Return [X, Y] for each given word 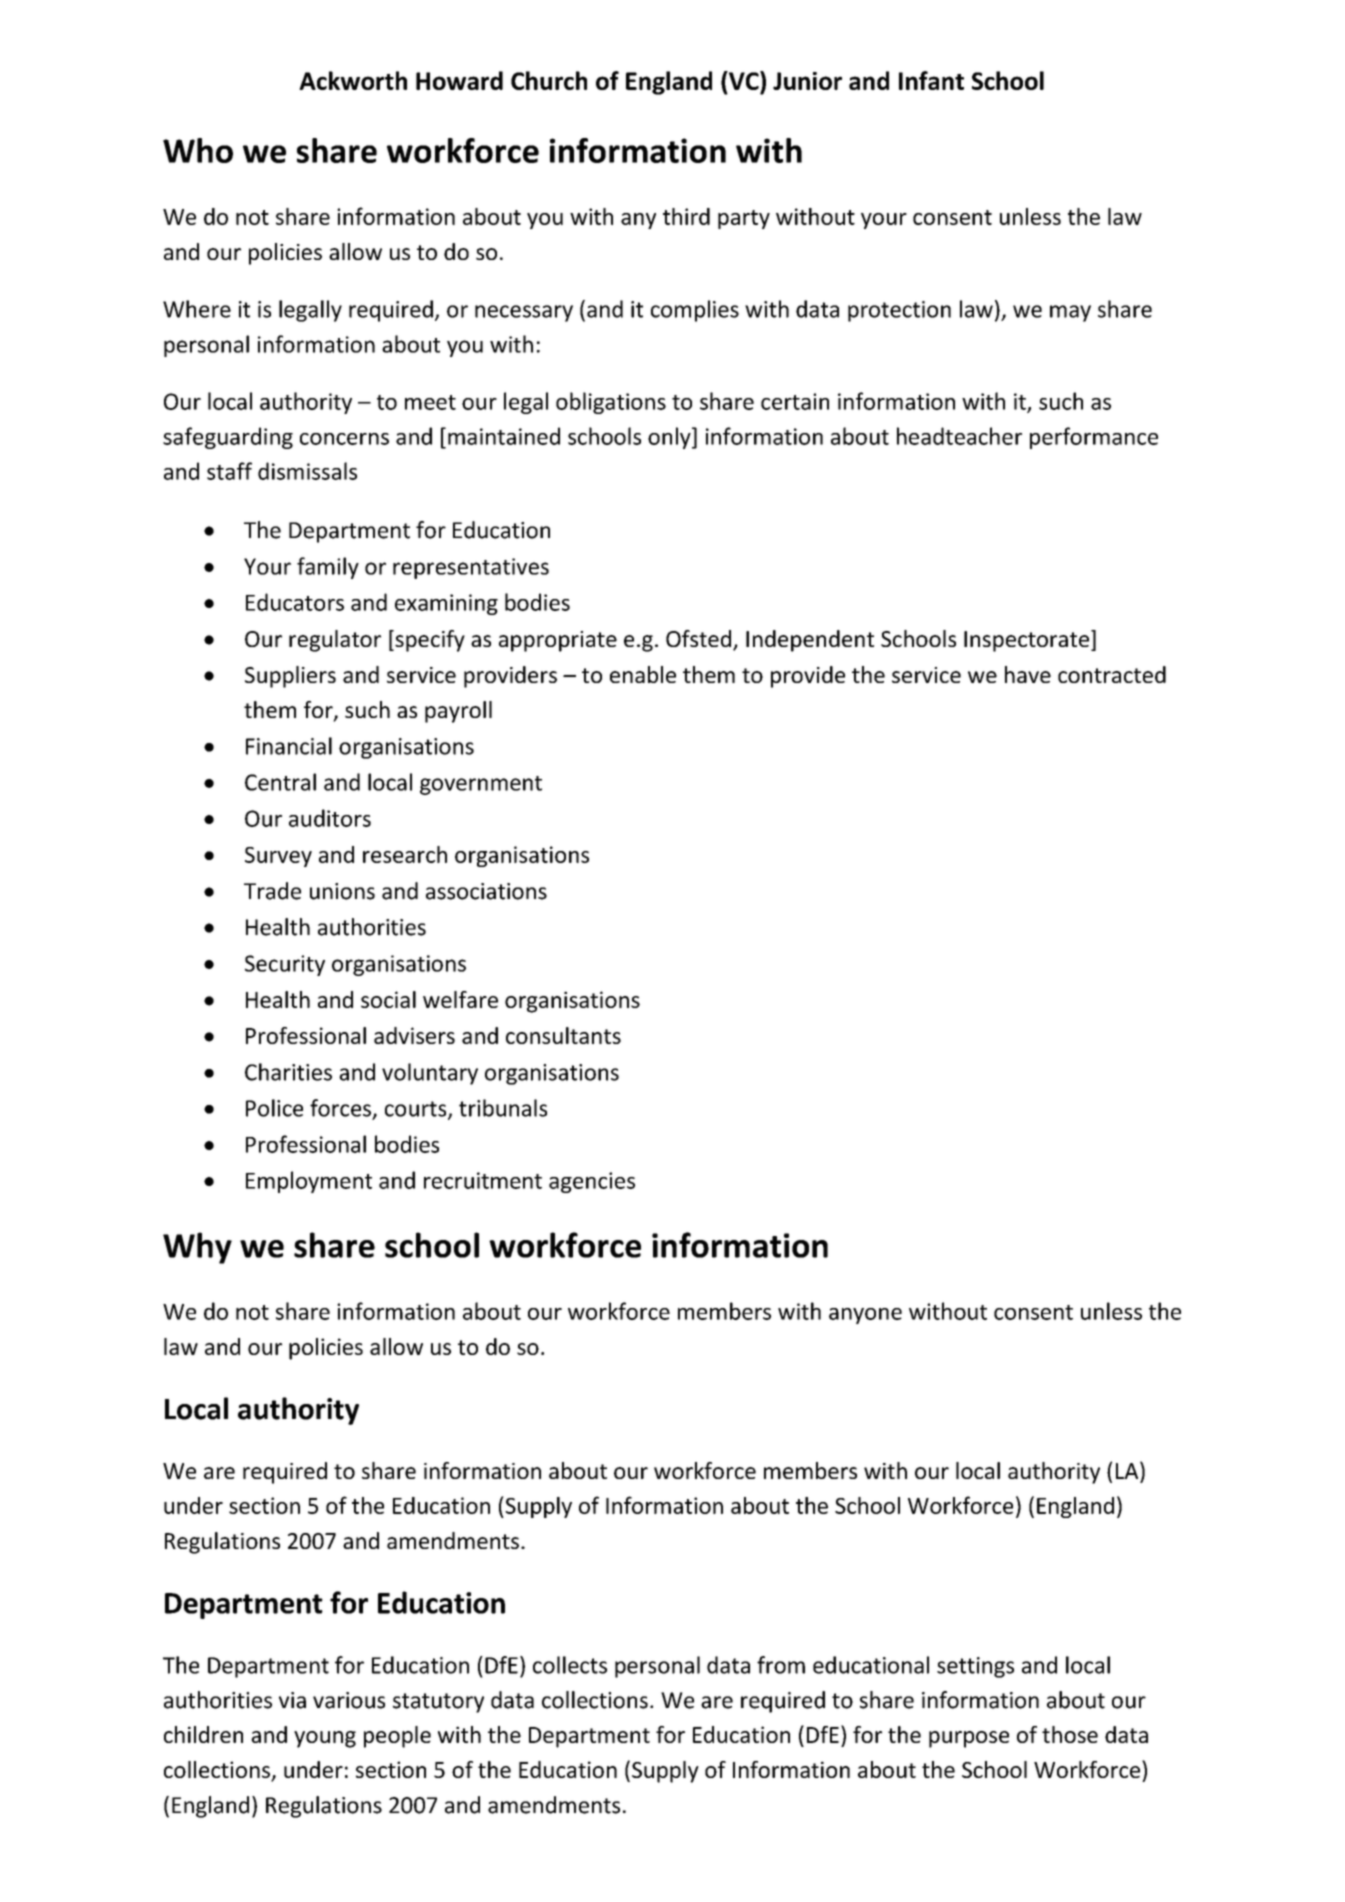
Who [198, 150]
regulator [335, 641]
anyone [865, 1316]
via [292, 1700]
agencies [592, 1182]
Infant [931, 80]
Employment [309, 1182]
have [1028, 674]
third [686, 216]
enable [643, 674]
